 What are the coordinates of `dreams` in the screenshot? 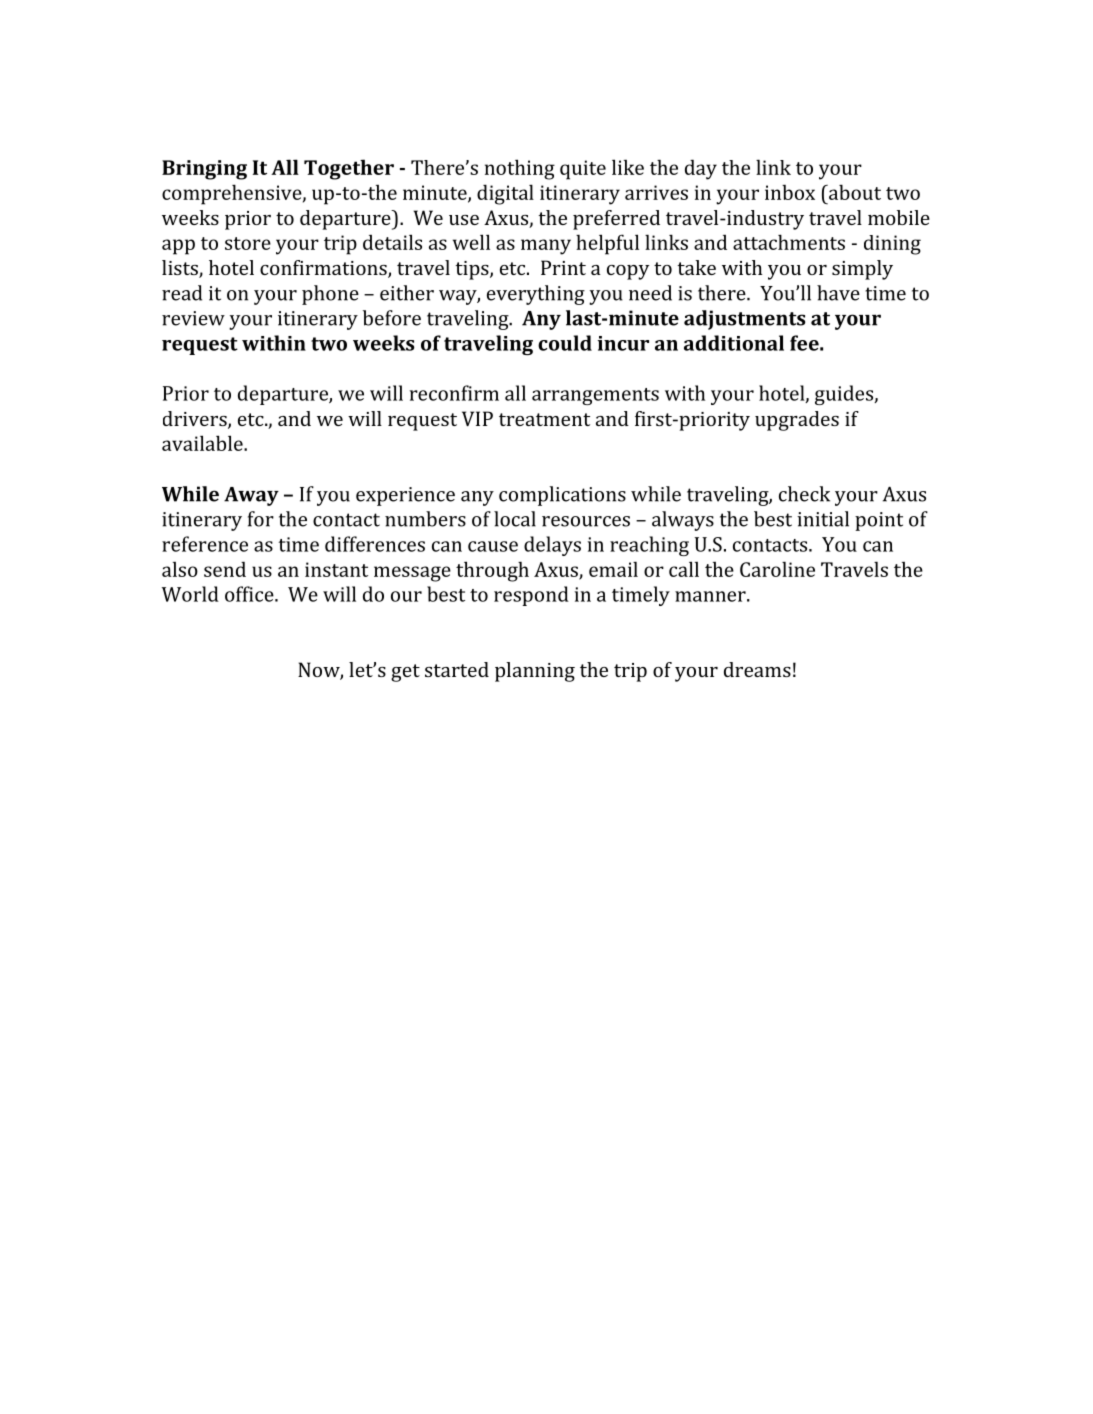 It's located at (757, 669).
